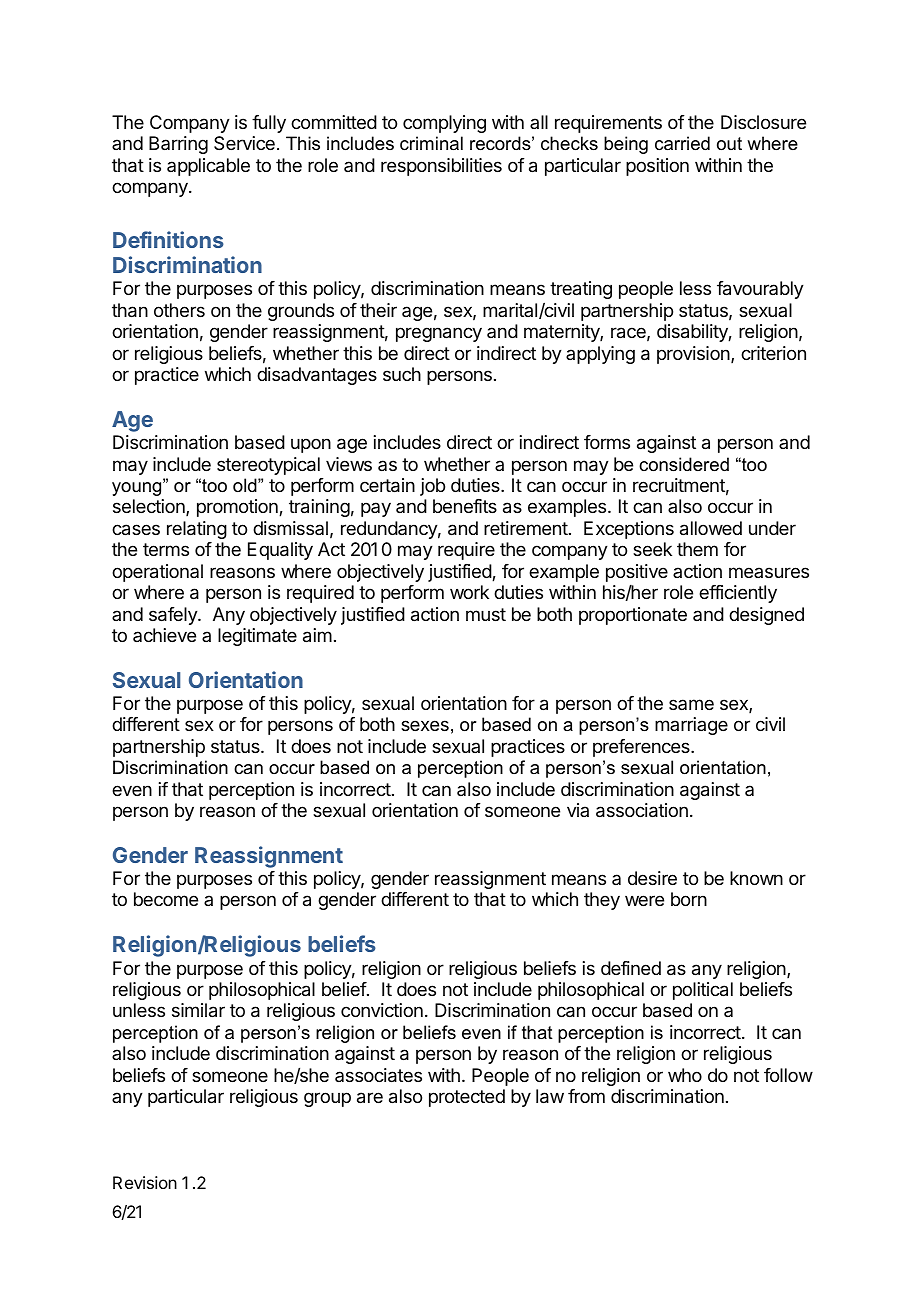  Describe the element at coordinates (465, 506) in the screenshot. I see `benefits` at that location.
